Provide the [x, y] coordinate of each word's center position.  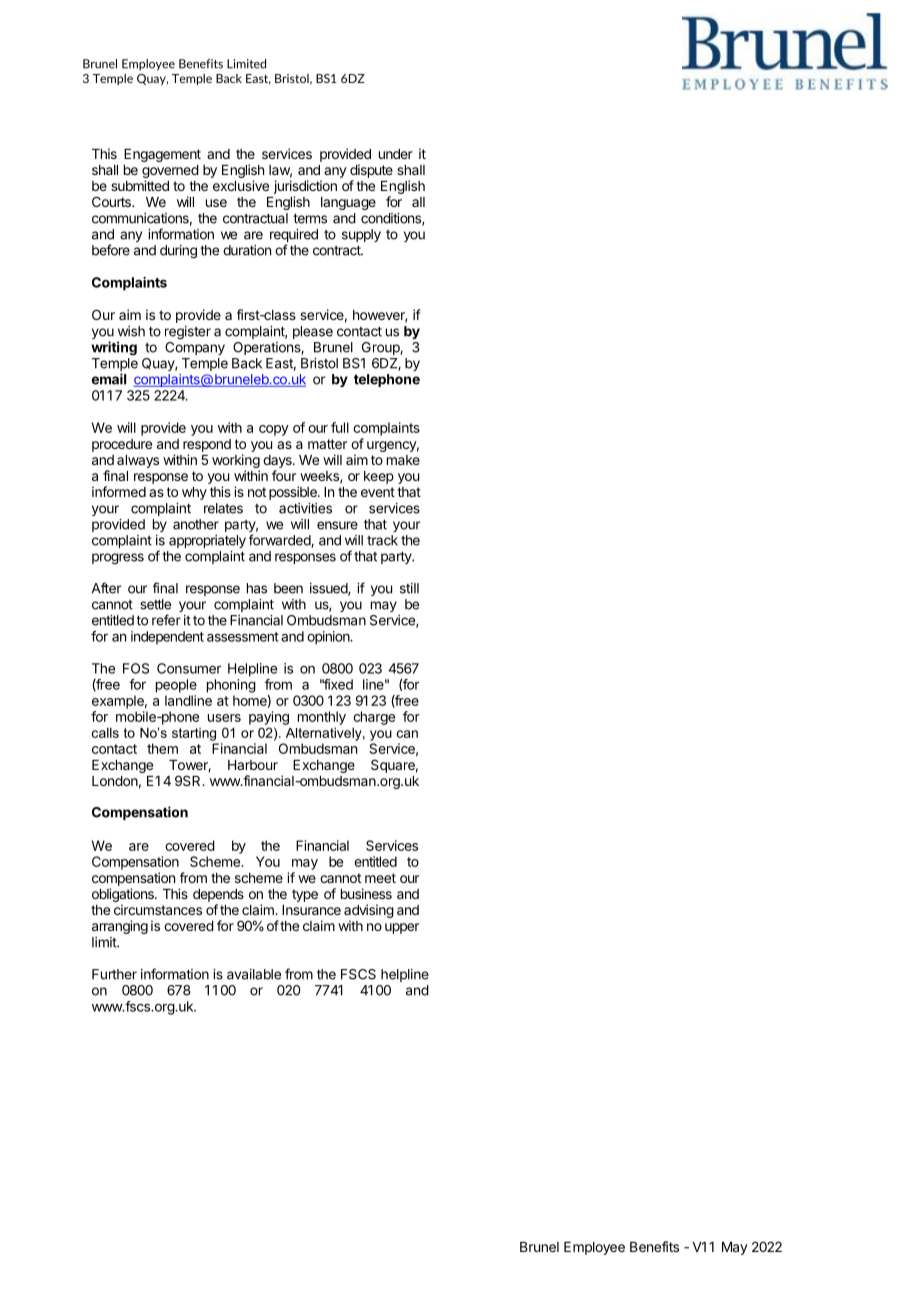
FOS [136, 668]
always [138, 461]
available [254, 974]
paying [269, 718]
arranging [120, 927]
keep [379, 477]
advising [369, 912]
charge [374, 718]
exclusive [241, 185]
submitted [140, 185]
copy [274, 430]
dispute [371, 171]
